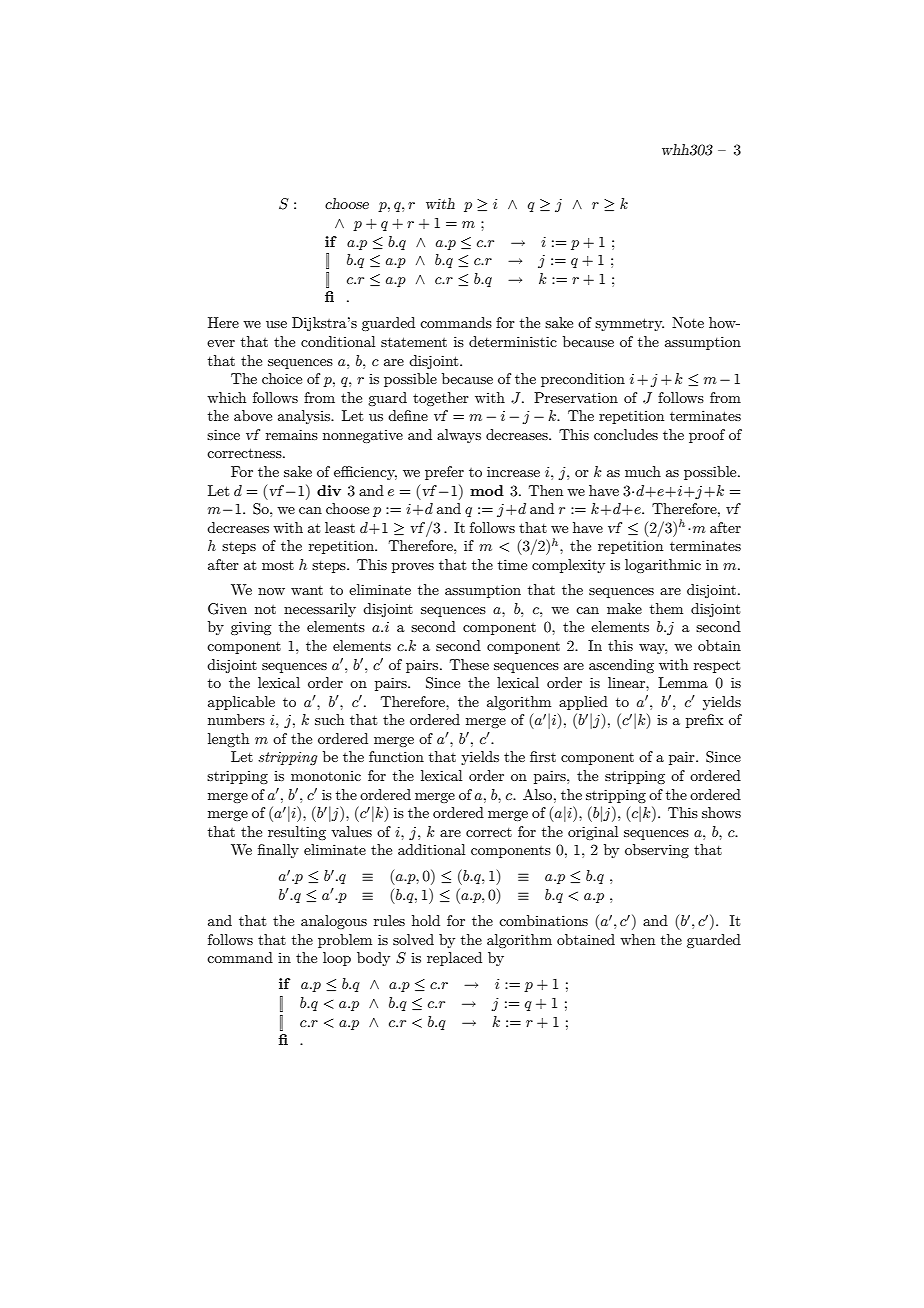 This image has width=924, height=1308. Describe the element at coordinates (334, 922) in the image. I see `analogous` at that location.
